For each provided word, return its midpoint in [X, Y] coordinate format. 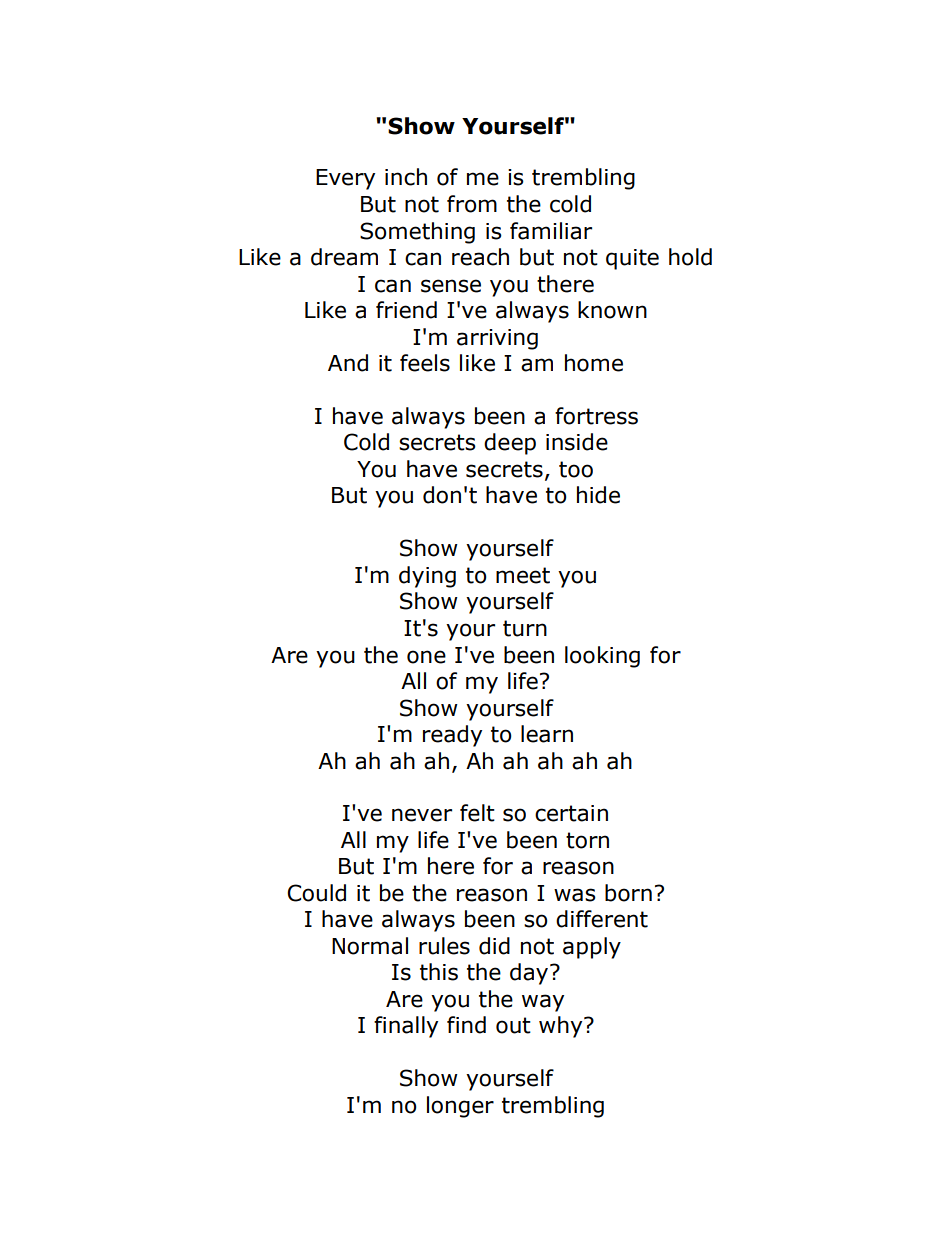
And [348, 363]
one [426, 657]
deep [510, 444]
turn [525, 628]
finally [406, 1027]
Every [345, 179]
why [562, 1027]
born [628, 893]
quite [632, 259]
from [472, 204]
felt [477, 813]
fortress [596, 416]
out [513, 1025]
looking [602, 657]
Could [316, 893]
